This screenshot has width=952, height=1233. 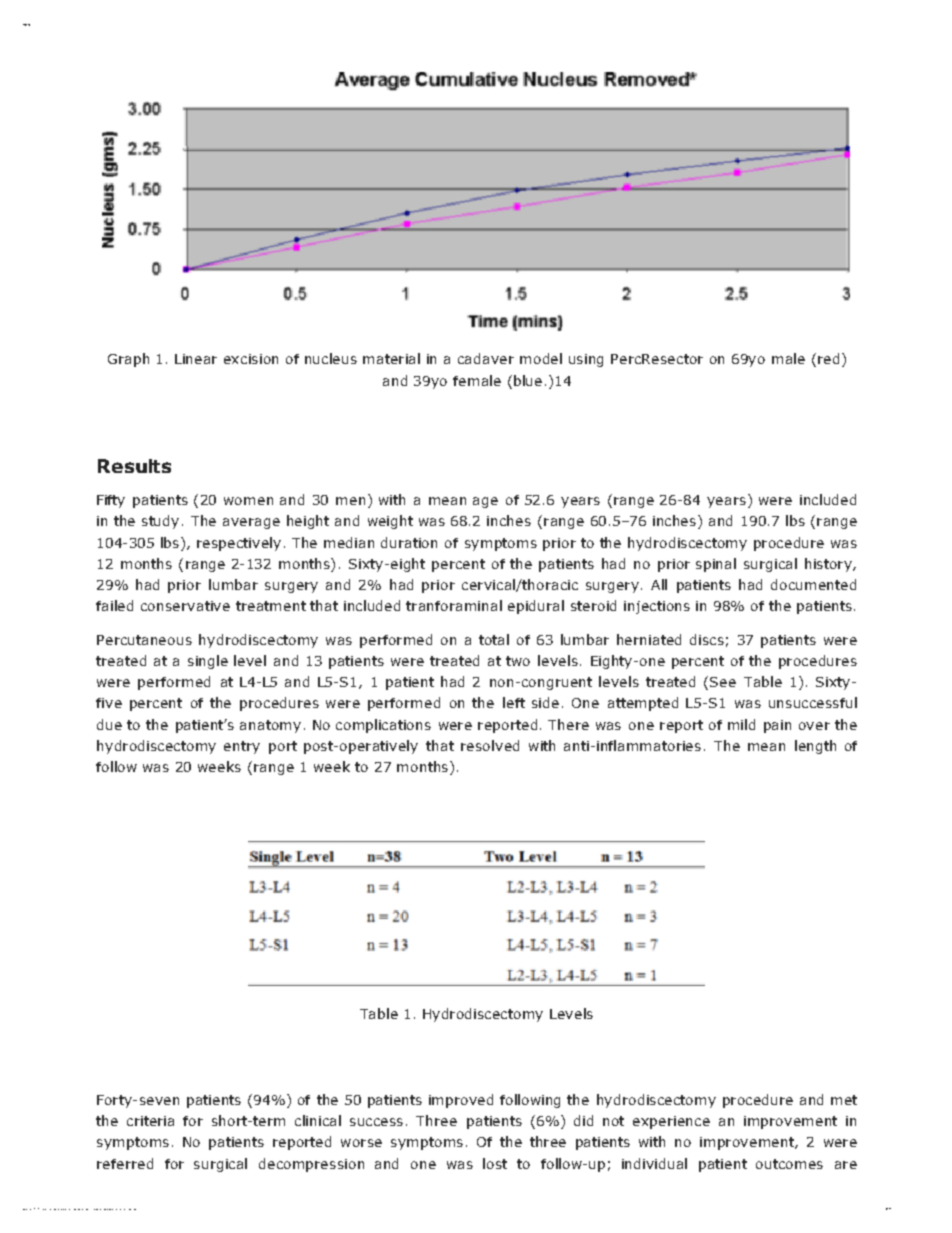 What do you see at coordinates (815, 747) in the screenshot?
I see `length` at bounding box center [815, 747].
